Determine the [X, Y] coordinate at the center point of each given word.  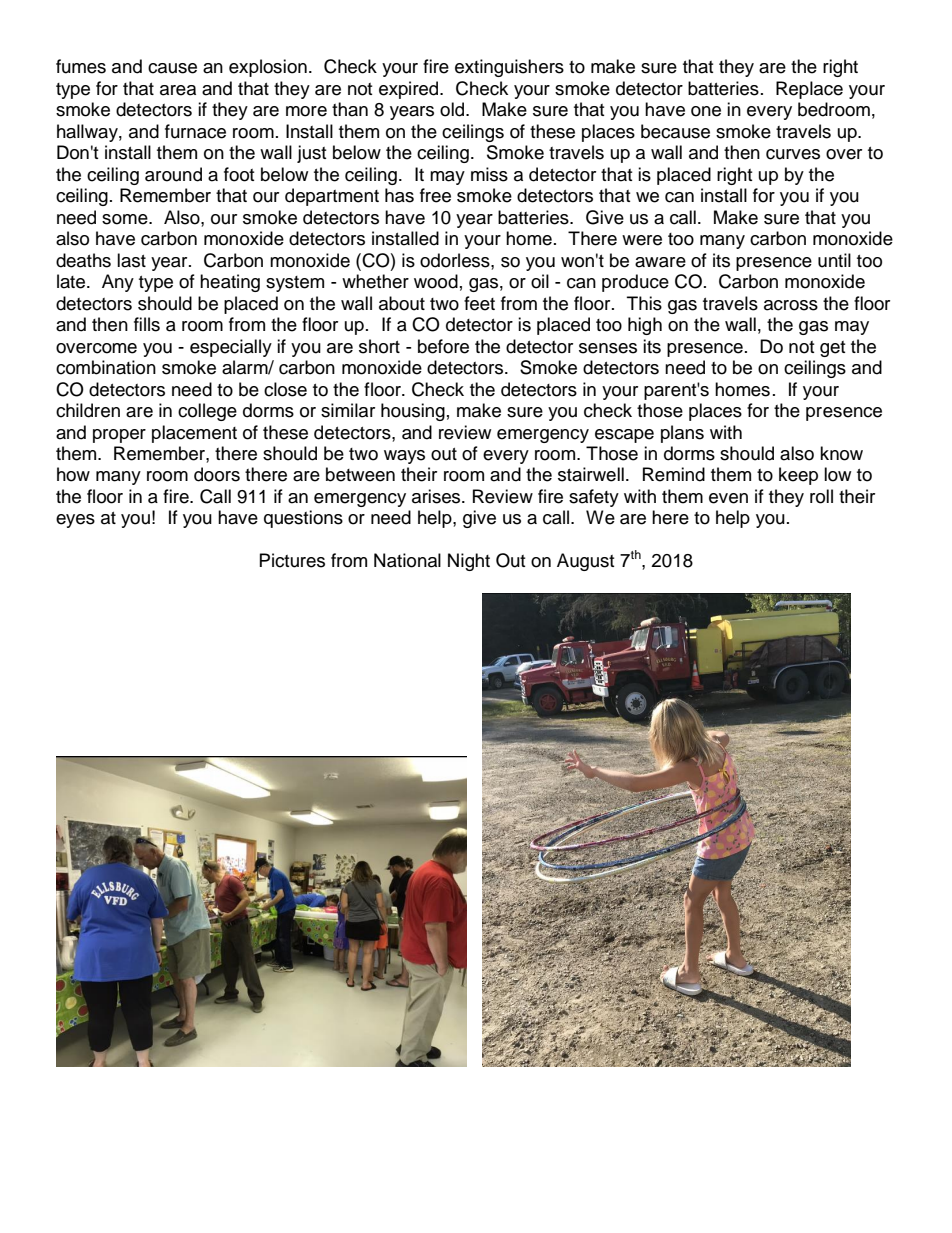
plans [682, 434]
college [207, 412]
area [178, 90]
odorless [456, 260]
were [642, 240]
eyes [75, 521]
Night [469, 562]
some [126, 219]
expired [410, 90]
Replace [809, 90]
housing [413, 412]
